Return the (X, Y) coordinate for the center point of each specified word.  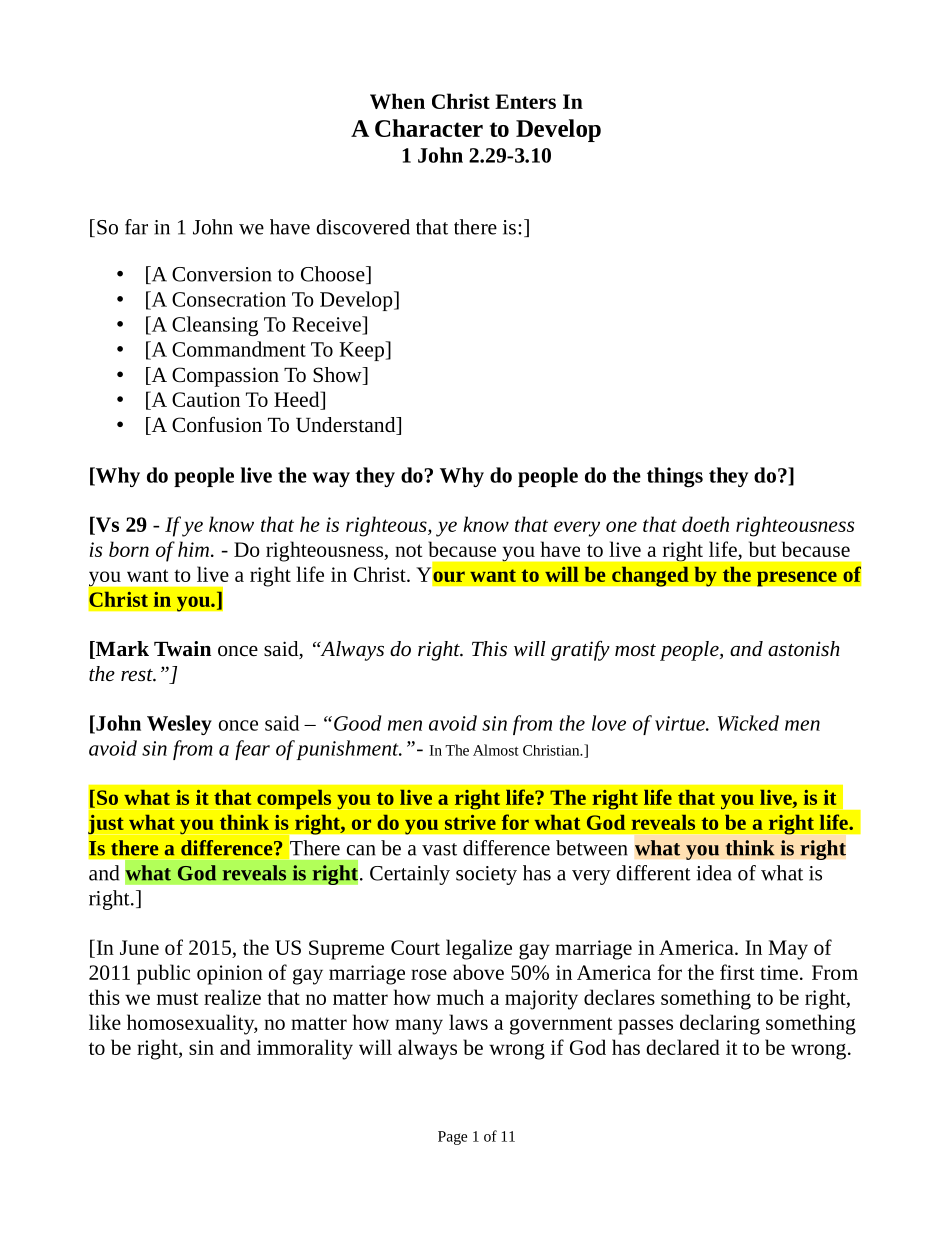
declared (683, 1047)
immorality (305, 1049)
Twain (182, 649)
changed (650, 576)
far (136, 227)
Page (452, 1138)
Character (429, 128)
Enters (525, 101)
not (408, 550)
